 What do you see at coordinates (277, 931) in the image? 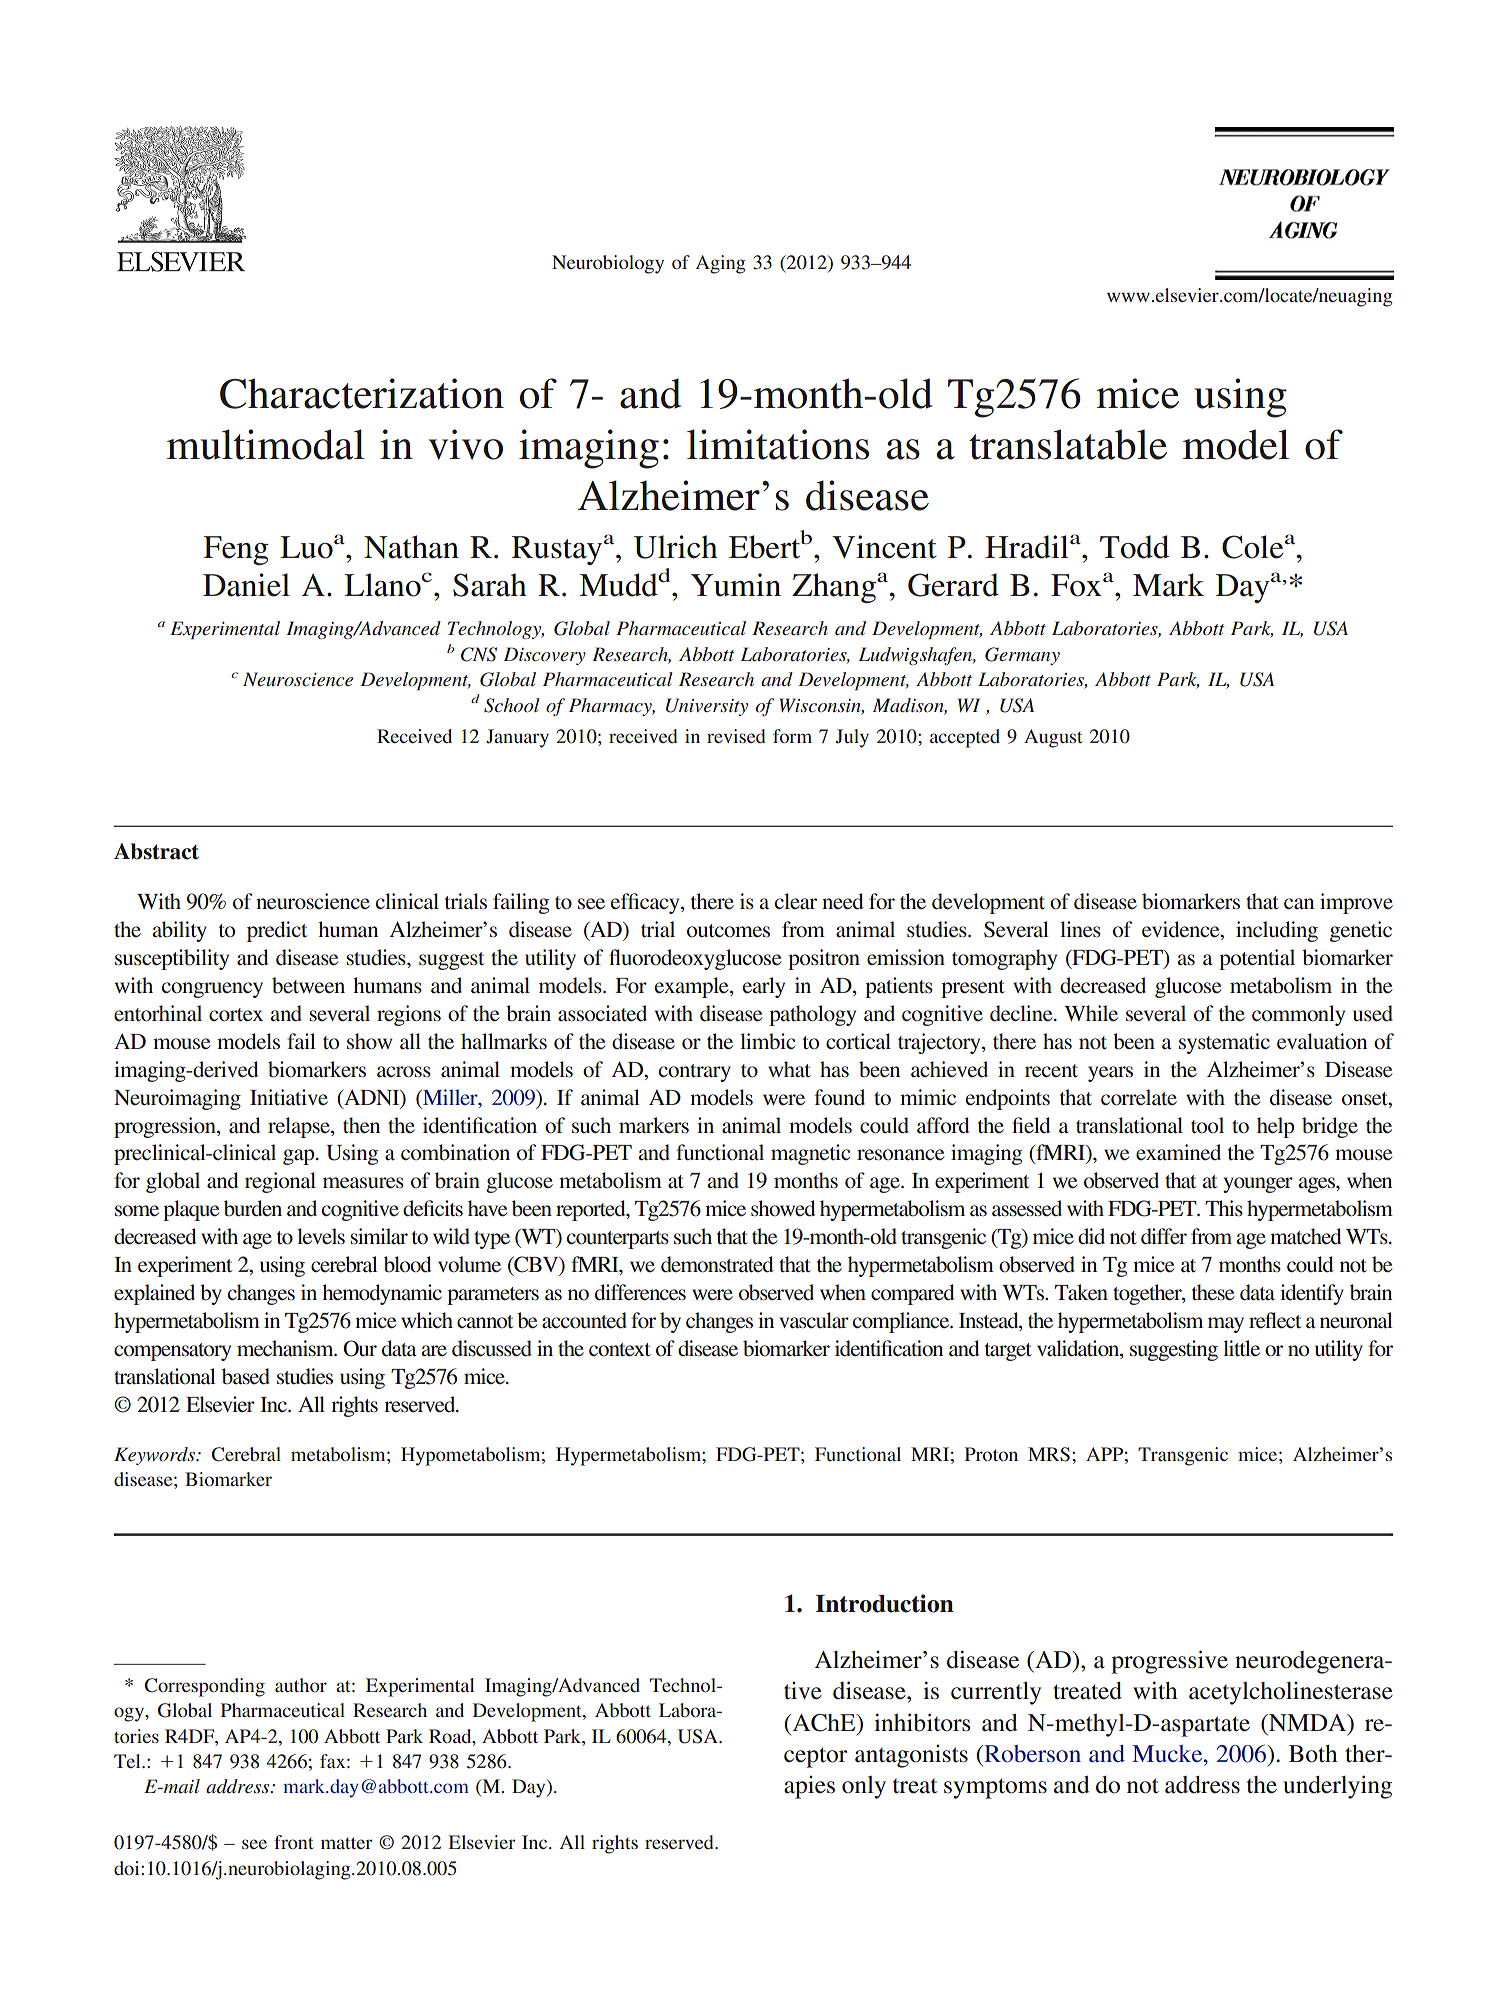
I see `predict` at bounding box center [277, 931].
